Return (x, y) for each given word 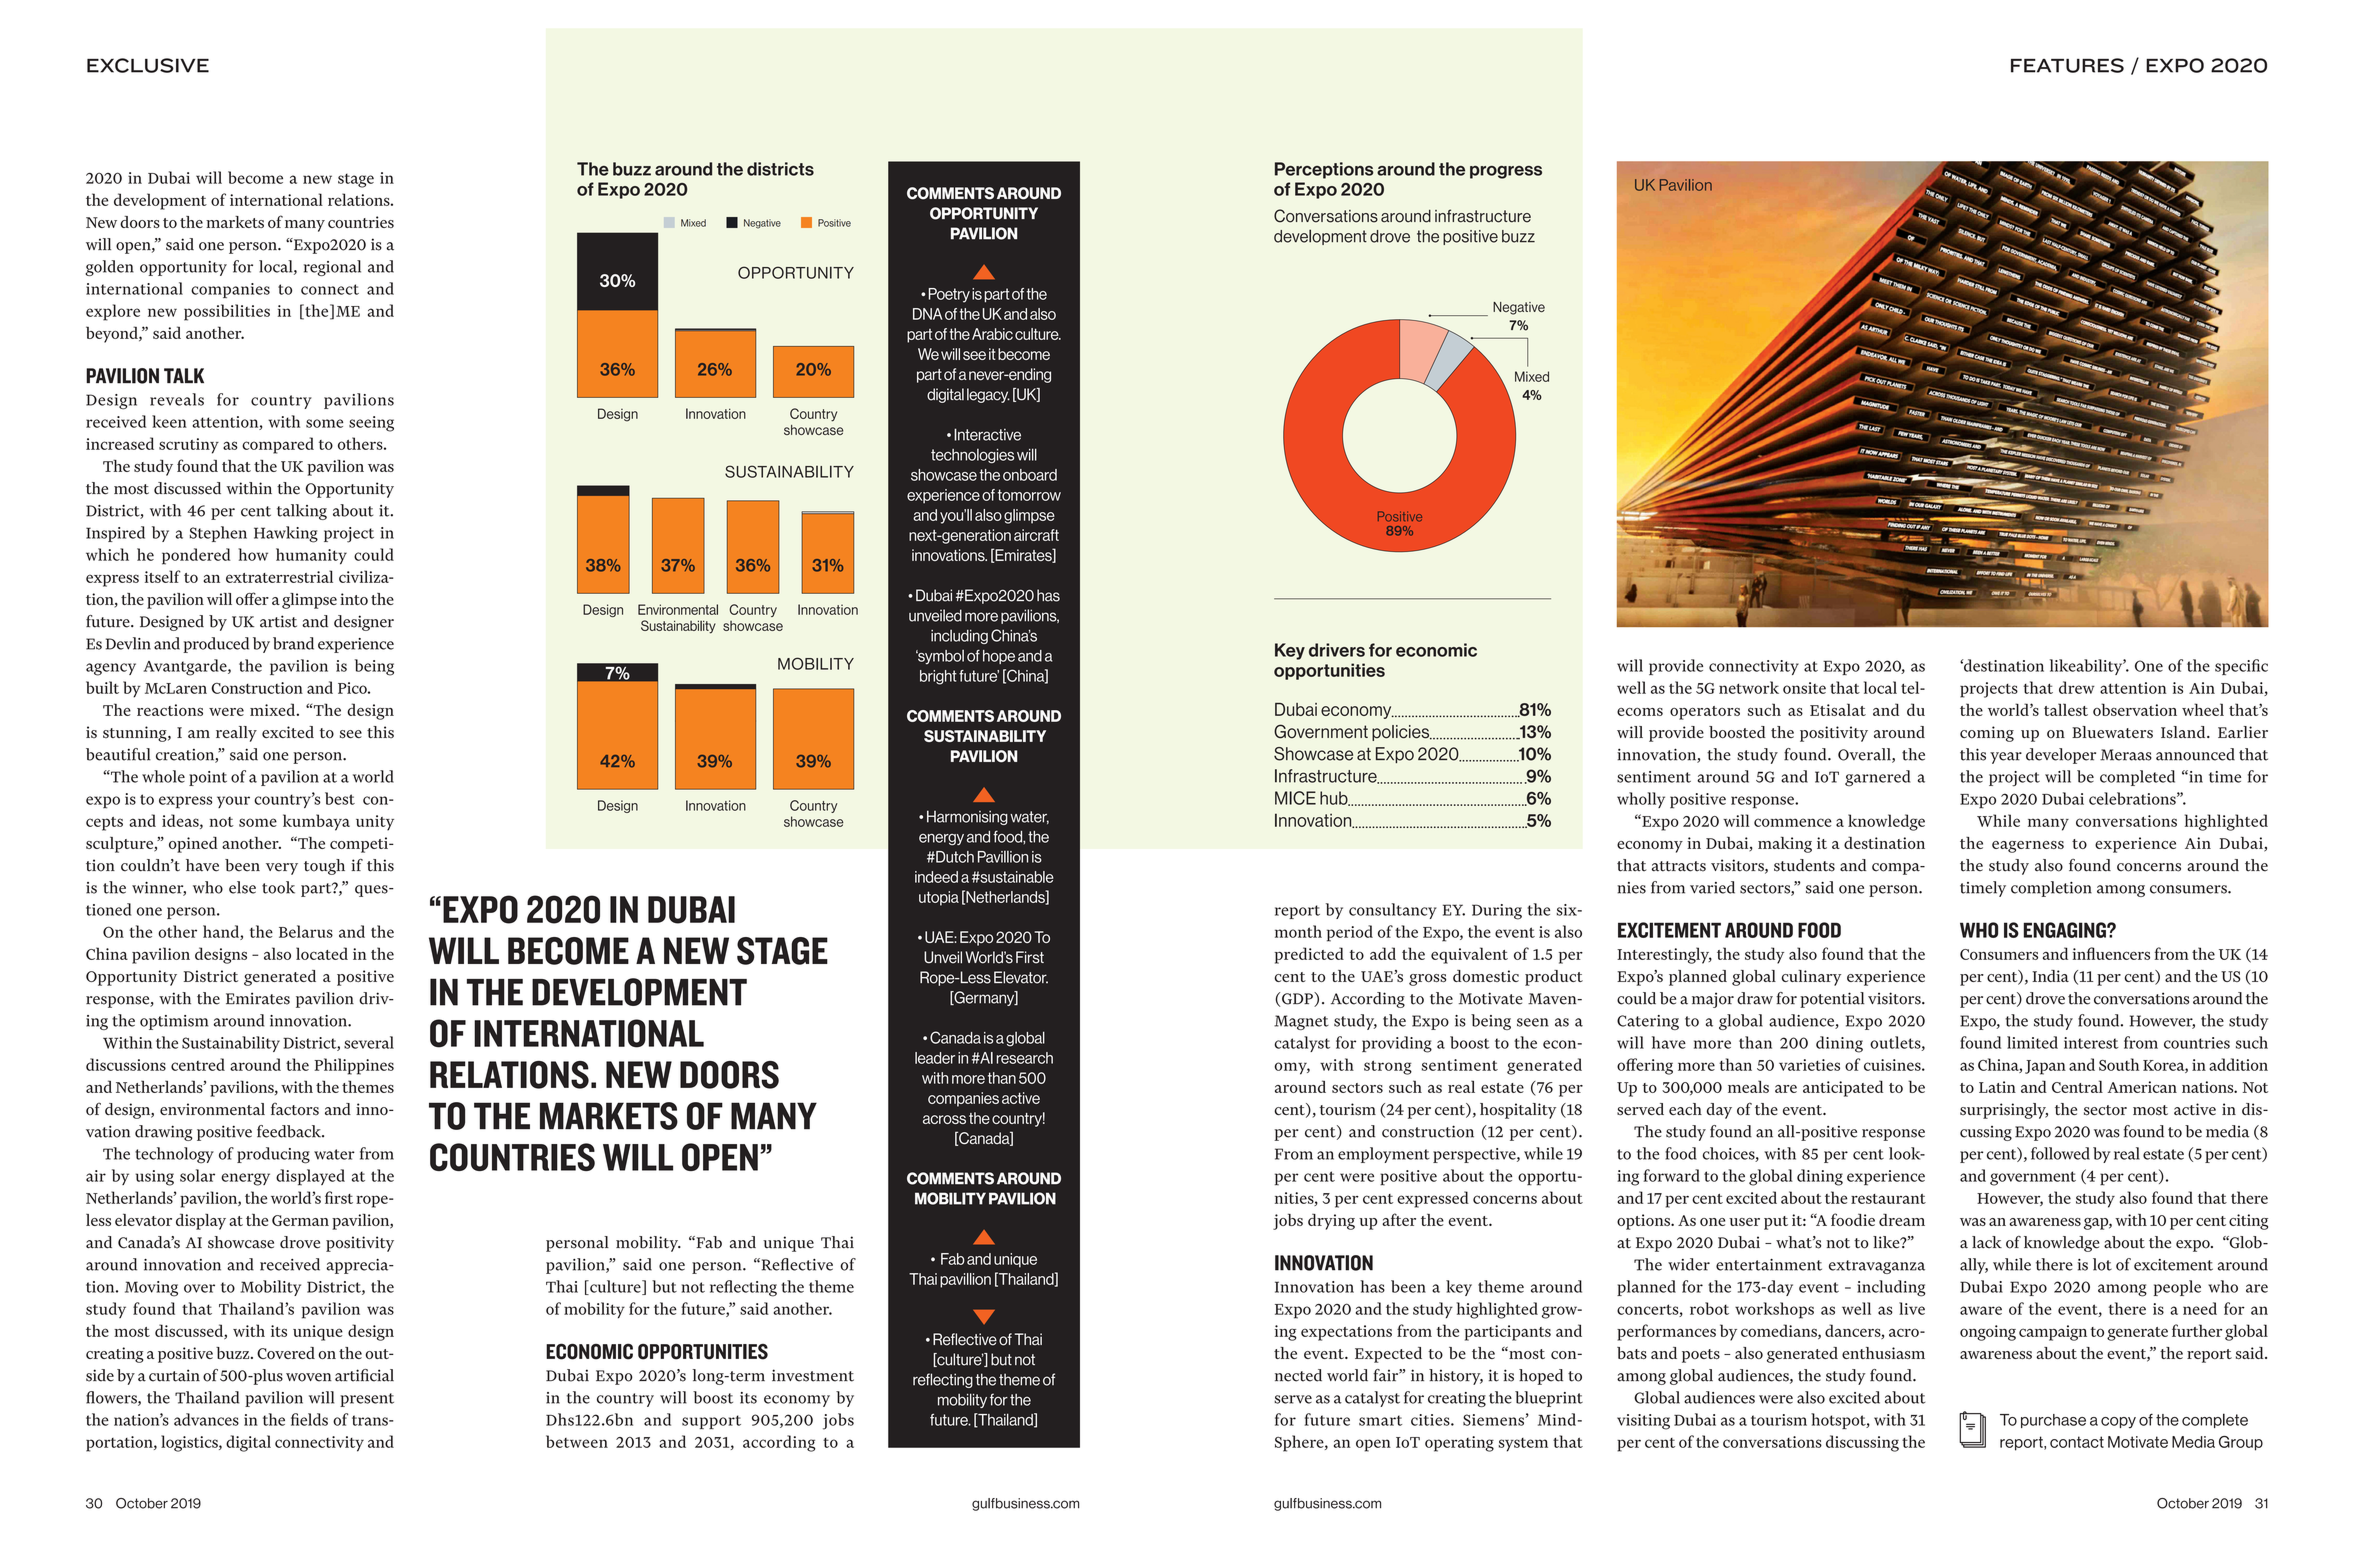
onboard (1030, 475)
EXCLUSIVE (148, 65)
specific (2241, 667)
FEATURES (2067, 65)
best (340, 798)
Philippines (354, 1066)
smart (1380, 1420)
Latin (1997, 1087)
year (2006, 758)
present (367, 1400)
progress (1506, 172)
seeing (371, 424)
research (1025, 1058)
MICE (1295, 798)
